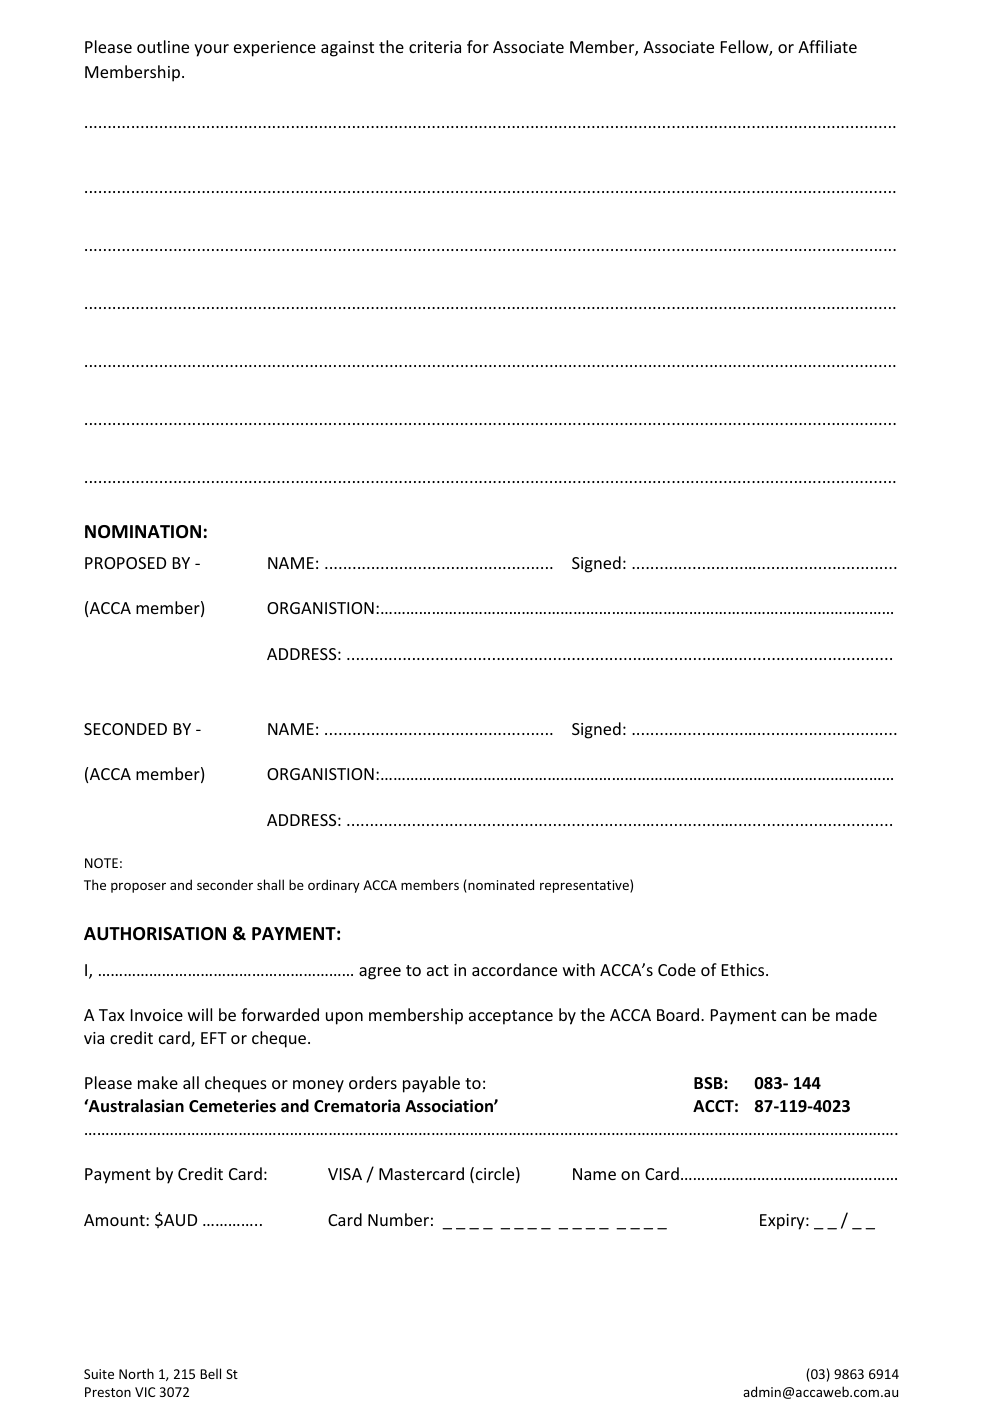 The image size is (1008, 1425). Describe the element at coordinates (210, 1373) in the image. I see `Bell` at that location.
